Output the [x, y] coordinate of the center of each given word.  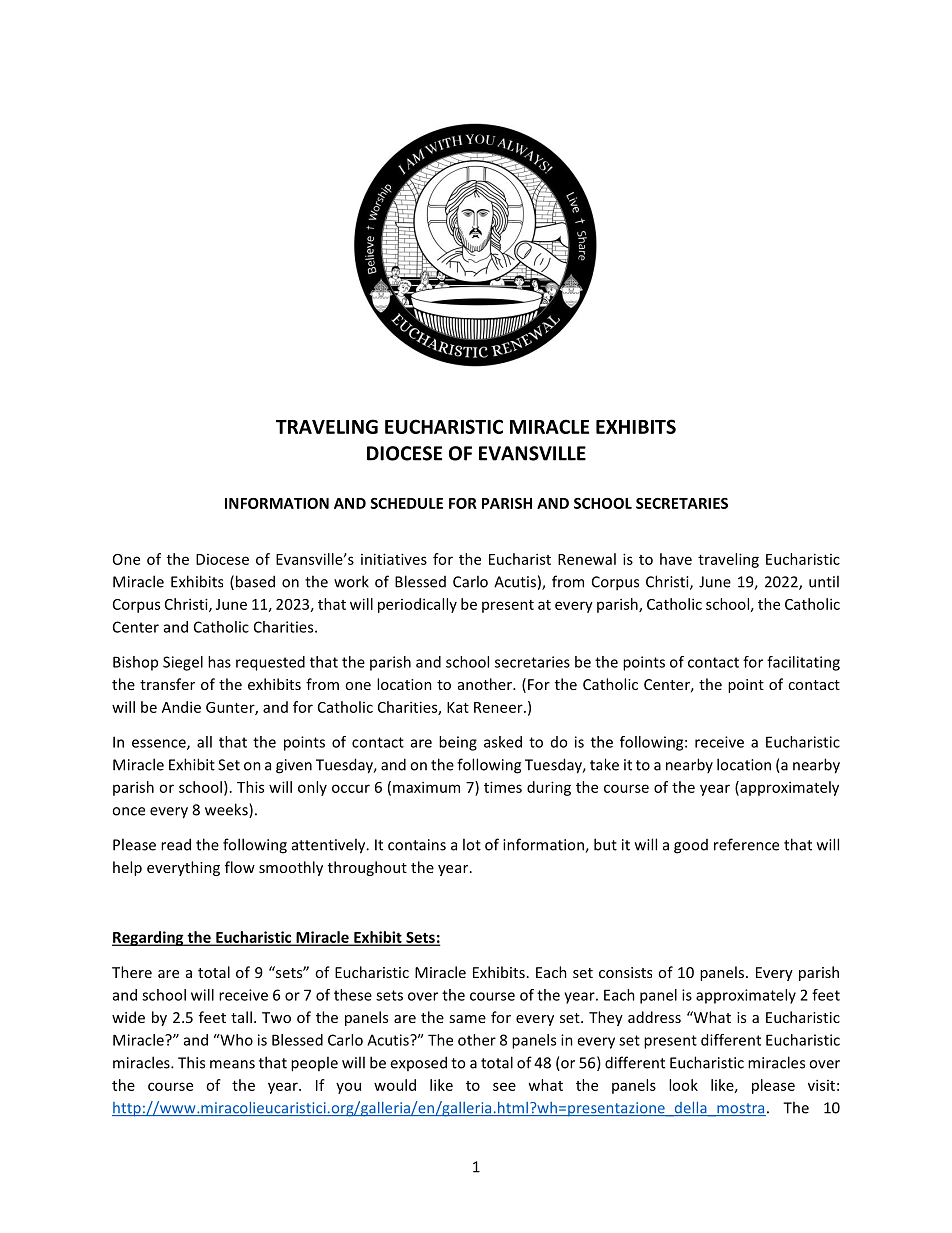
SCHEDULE [406, 503]
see [504, 1086]
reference [746, 844]
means [232, 1064]
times [503, 787]
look [683, 1085]
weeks [227, 810]
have [676, 559]
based [255, 581]
